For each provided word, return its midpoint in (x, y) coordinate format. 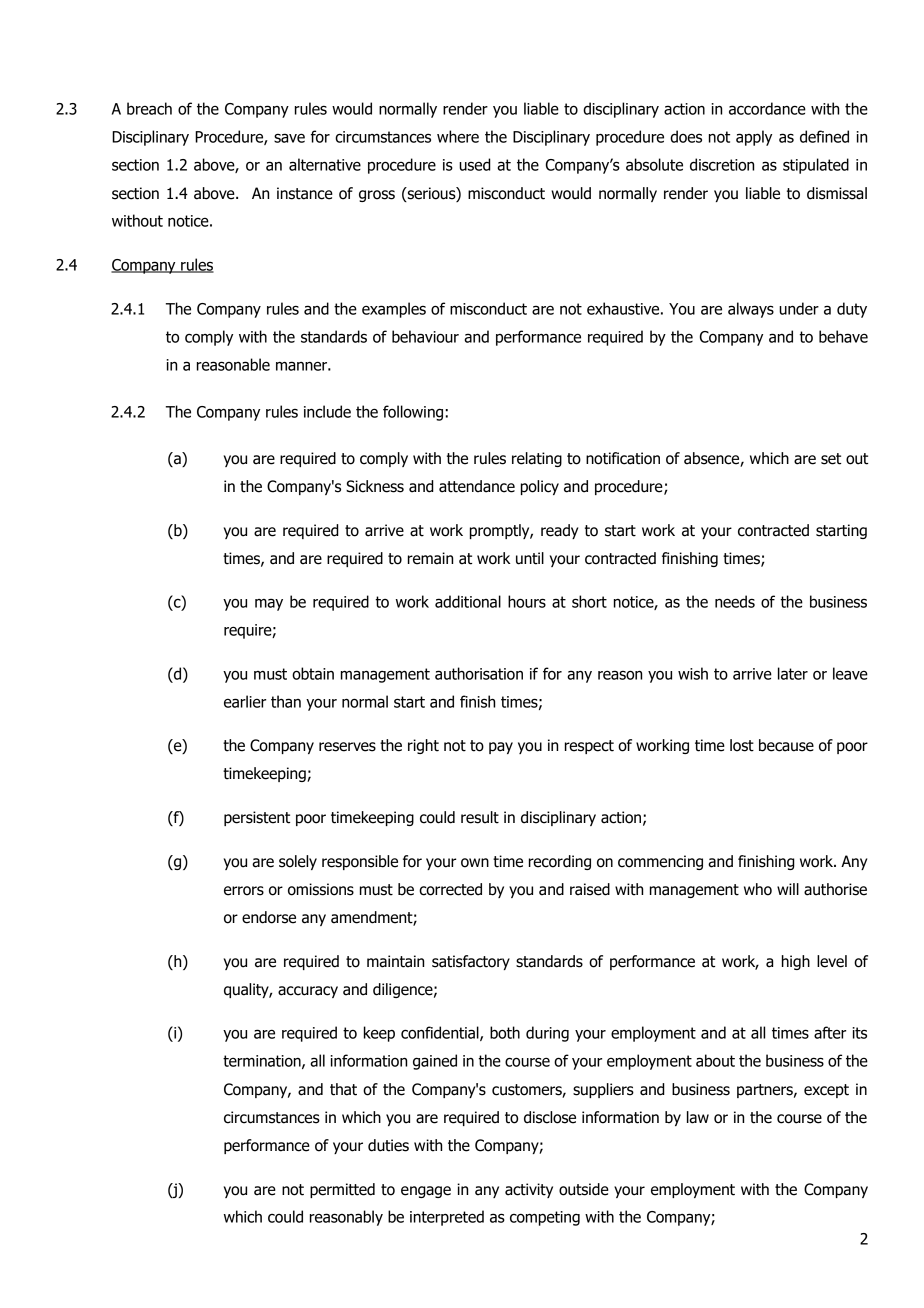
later (793, 673)
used (475, 164)
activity (529, 1190)
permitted (342, 1190)
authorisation (479, 673)
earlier (245, 701)
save (289, 138)
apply (754, 138)
